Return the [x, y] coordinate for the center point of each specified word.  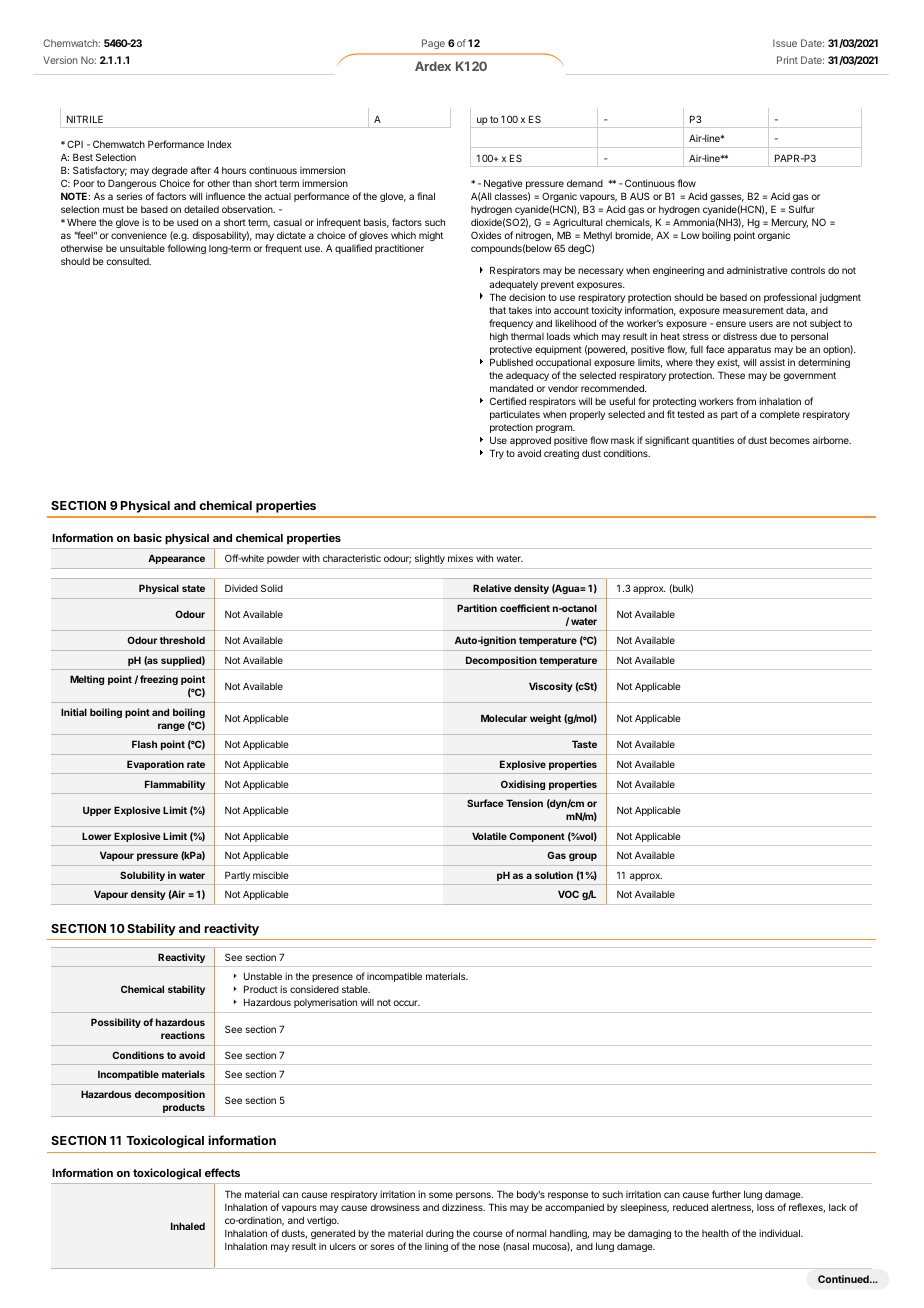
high [499, 337]
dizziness [463, 1207]
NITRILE [85, 119]
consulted [128, 261]
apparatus [749, 350]
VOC [568, 894]
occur [406, 1003]
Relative [492, 588]
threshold [182, 640]
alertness [732, 1208]
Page [433, 44]
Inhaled [188, 1226]
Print [787, 60]
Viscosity [551, 687]
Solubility [142, 876]
